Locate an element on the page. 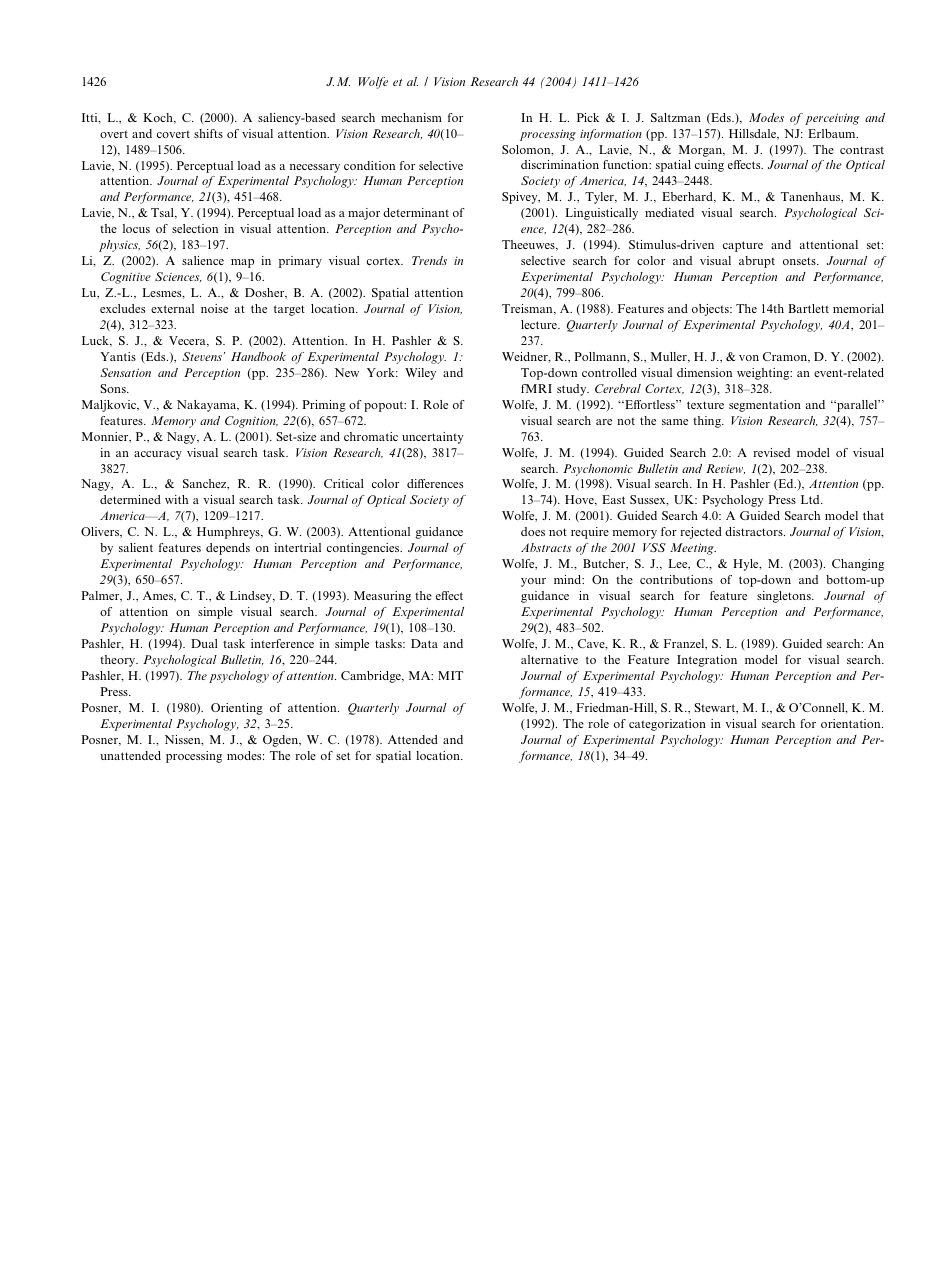 The image size is (952, 1271). Cognitive is located at coordinates (126, 278).
